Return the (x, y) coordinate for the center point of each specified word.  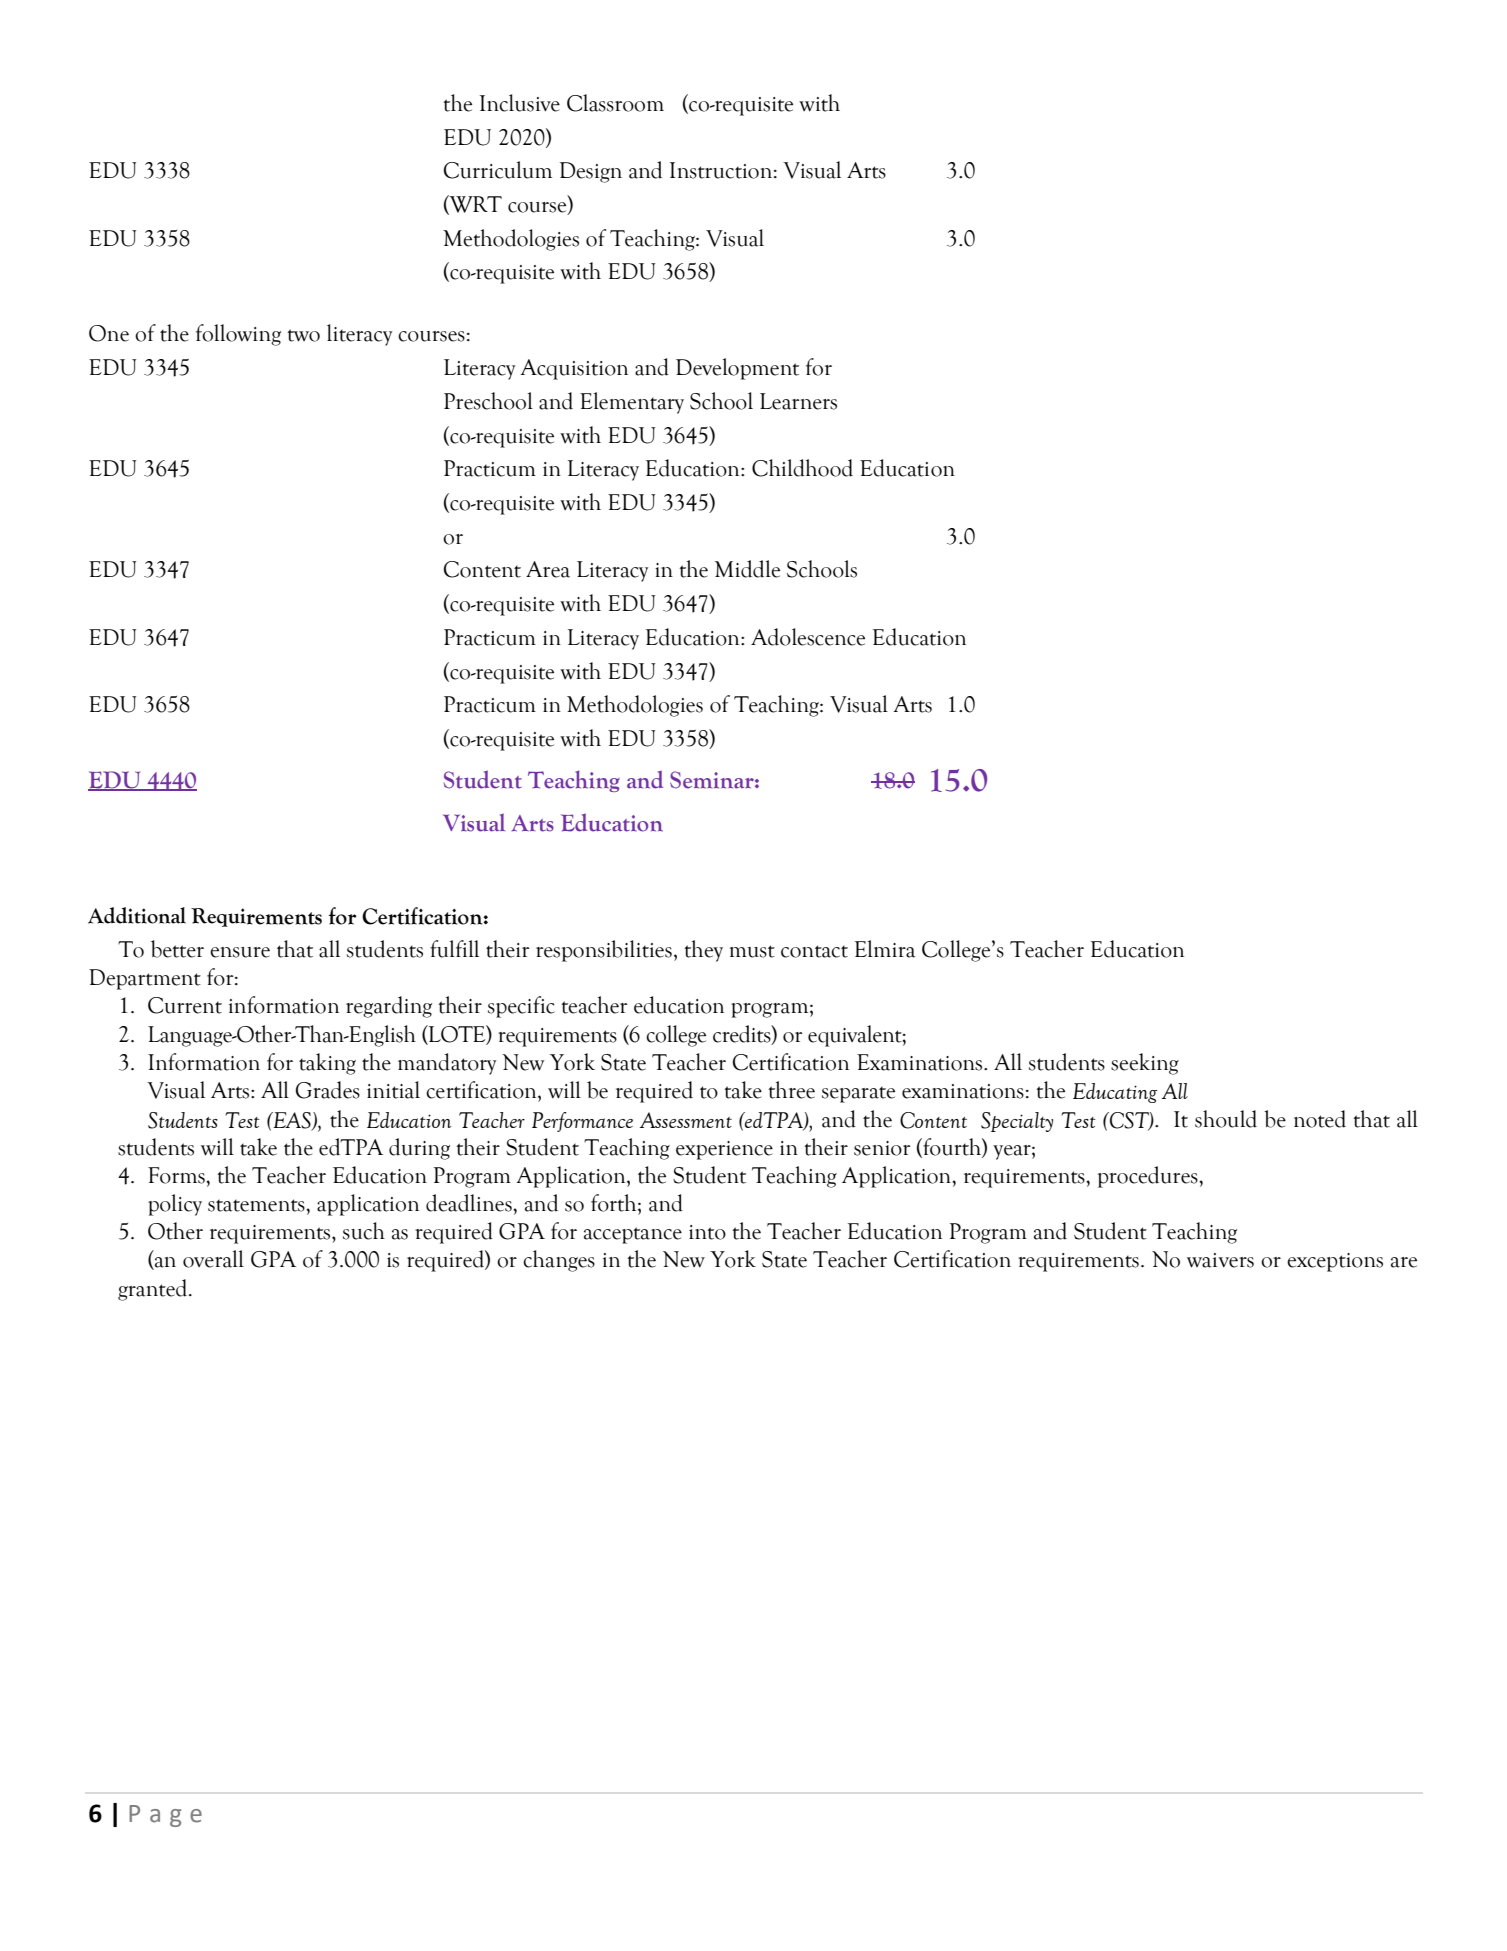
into (707, 1232)
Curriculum (498, 170)
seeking (1145, 1064)
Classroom (615, 103)
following (238, 335)
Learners (798, 401)
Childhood (802, 468)
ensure (240, 952)
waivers (1220, 1260)
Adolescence (808, 637)
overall (213, 1259)
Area (548, 569)
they (703, 951)
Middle (747, 569)
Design (591, 172)
